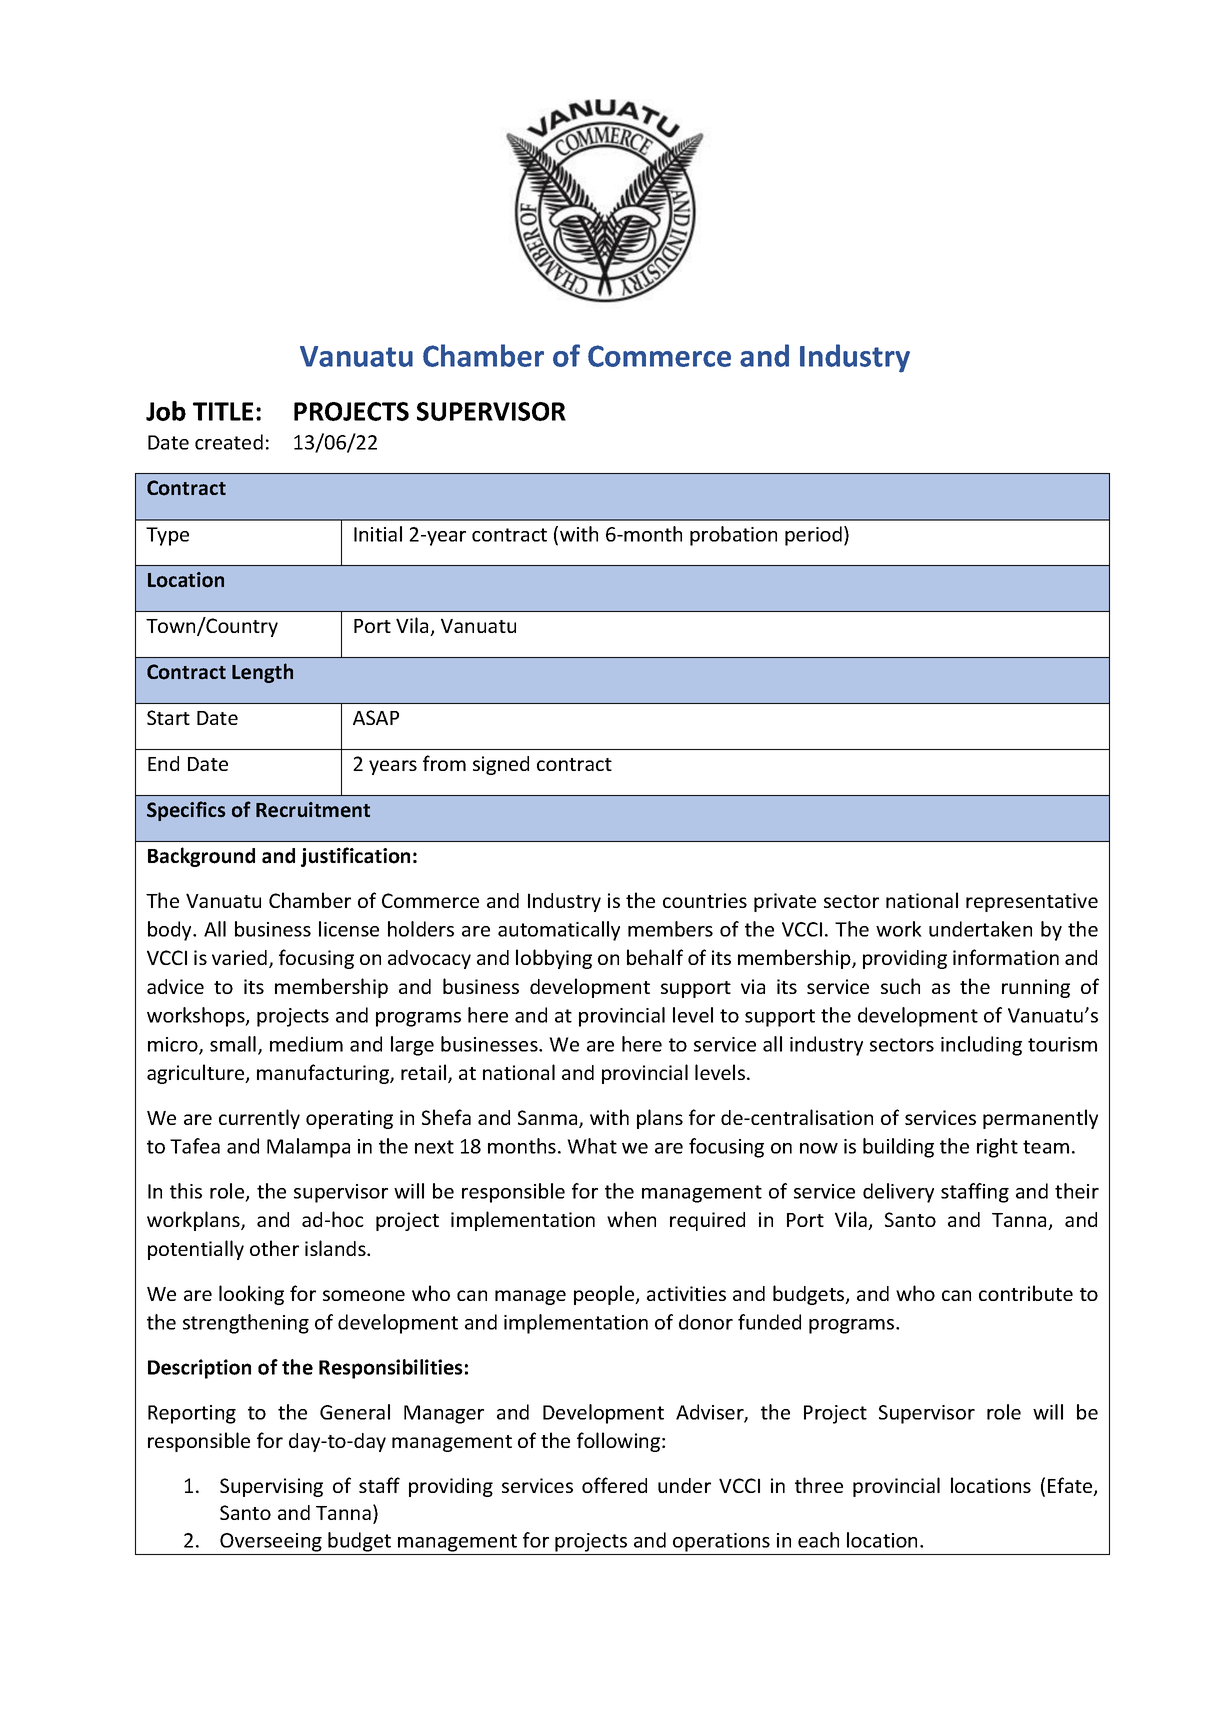 The height and width of the image is (1712, 1211). Describe the element at coordinates (271, 1487) in the image. I see `Supervising` at that location.
